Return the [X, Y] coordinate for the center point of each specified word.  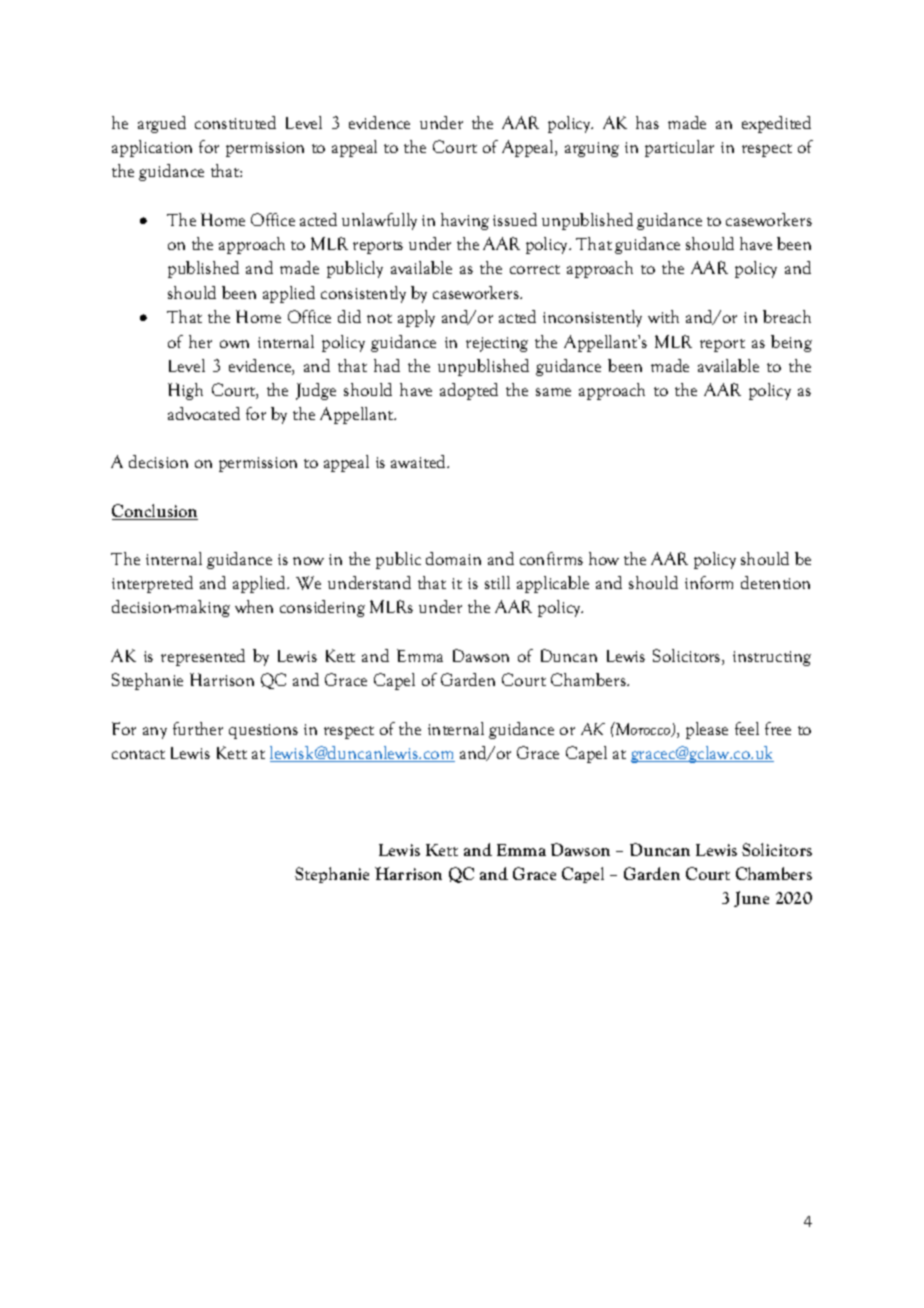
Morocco [643, 729]
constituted [235, 122]
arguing [592, 149]
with [663, 316]
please [707, 730]
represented [203, 657]
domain [453, 558]
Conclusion [155, 512]
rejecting [497, 344]
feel [747, 728]
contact [138, 754]
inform [709, 582]
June [751, 899]
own [234, 344]
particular [679, 148]
